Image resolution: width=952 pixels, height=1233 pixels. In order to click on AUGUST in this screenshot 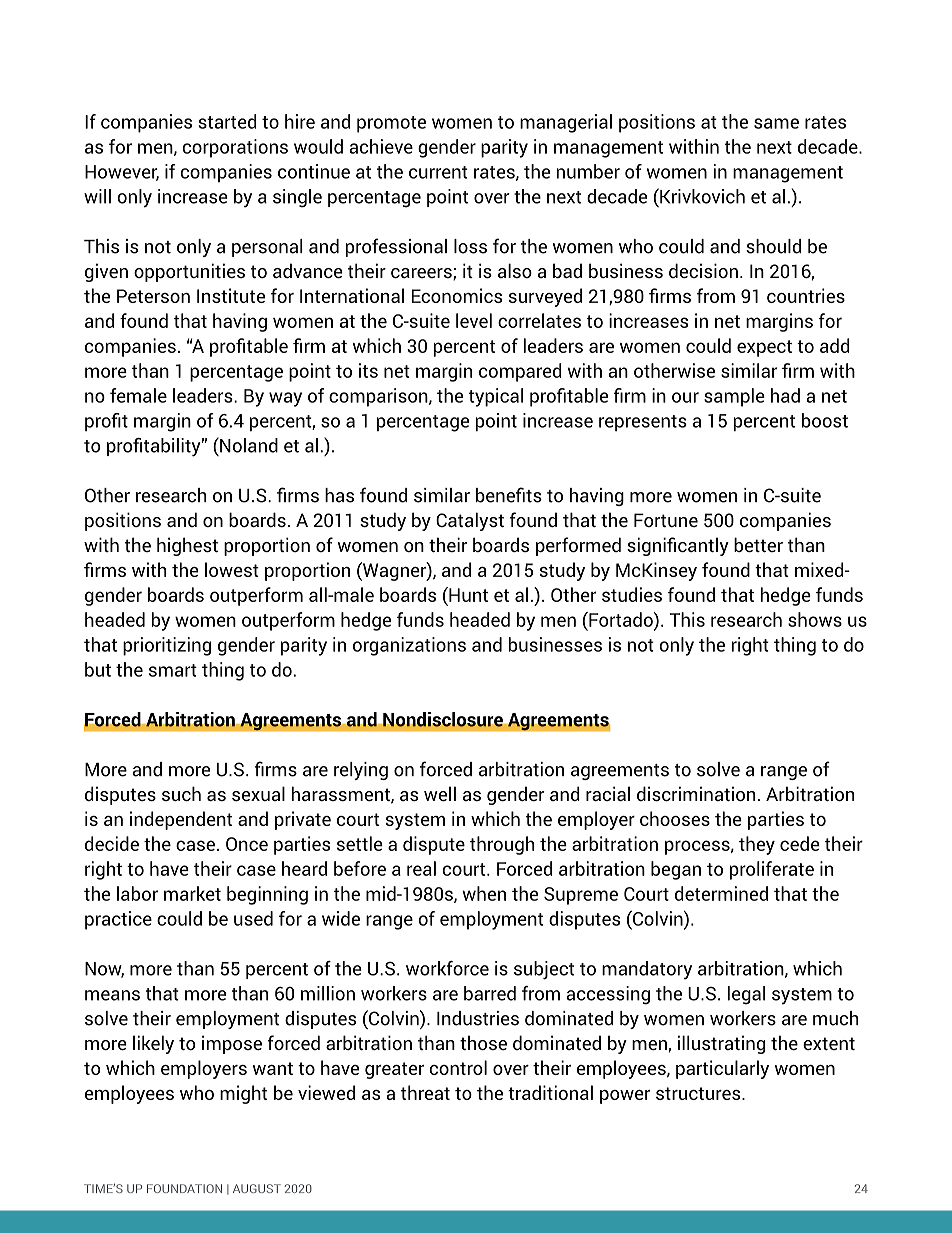, I will do `click(257, 1188)`.
